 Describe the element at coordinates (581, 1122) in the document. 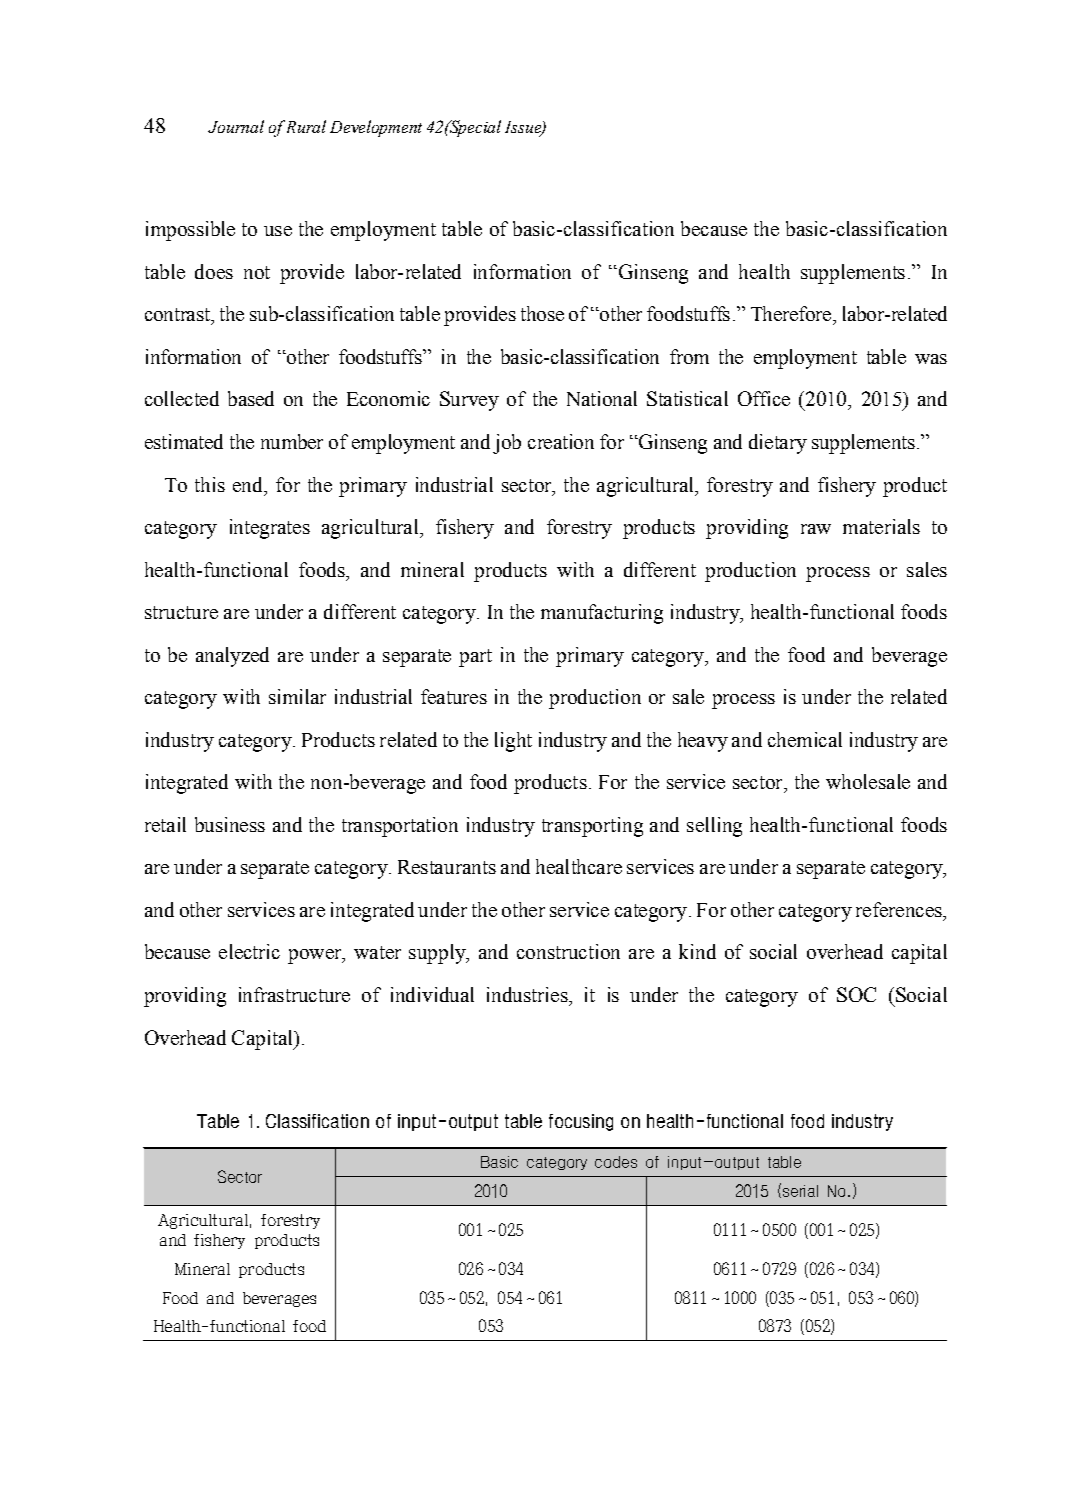

I see `focusing` at that location.
